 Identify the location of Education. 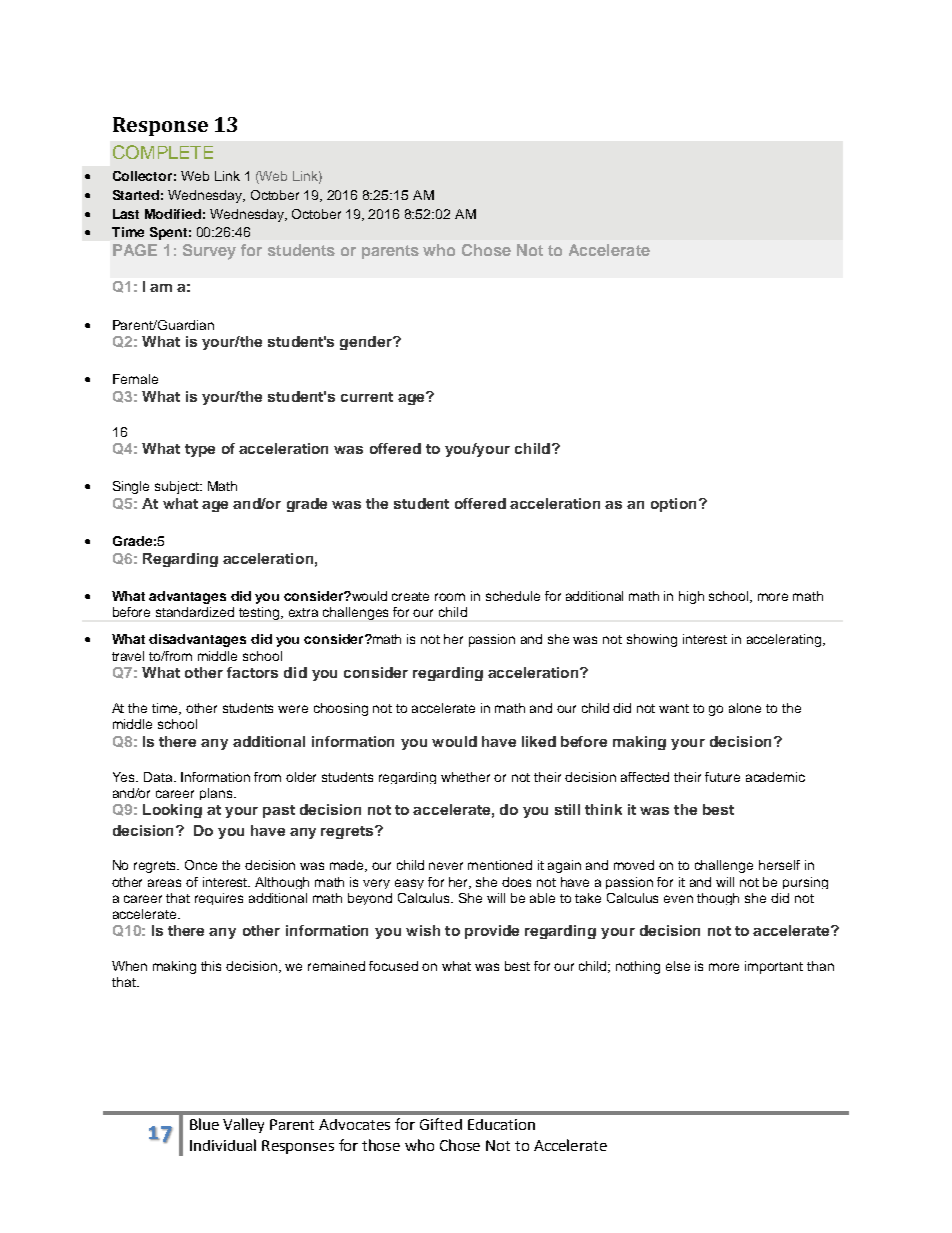
(501, 1124).
